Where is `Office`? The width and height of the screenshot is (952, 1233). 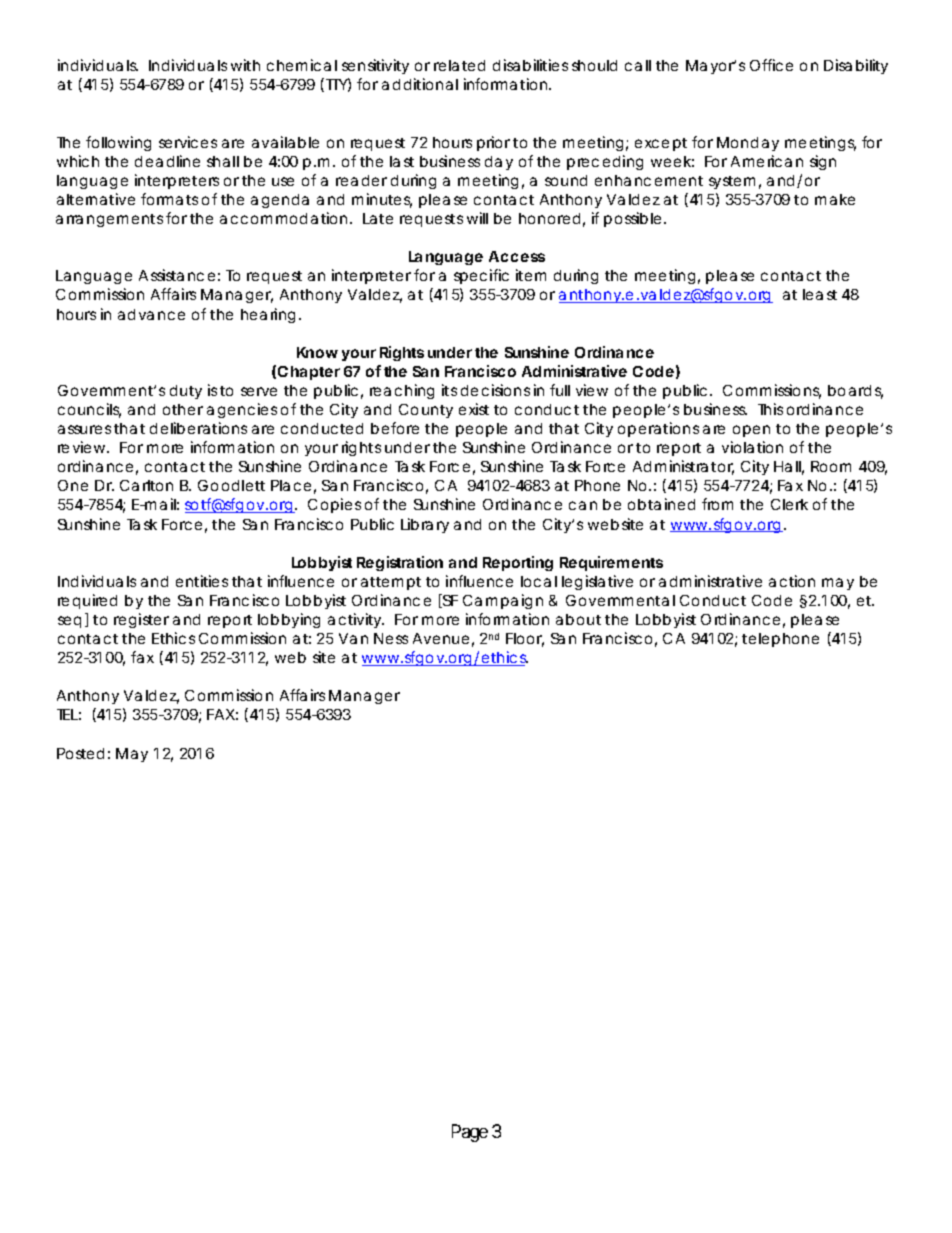
Office is located at coordinates (771, 65).
